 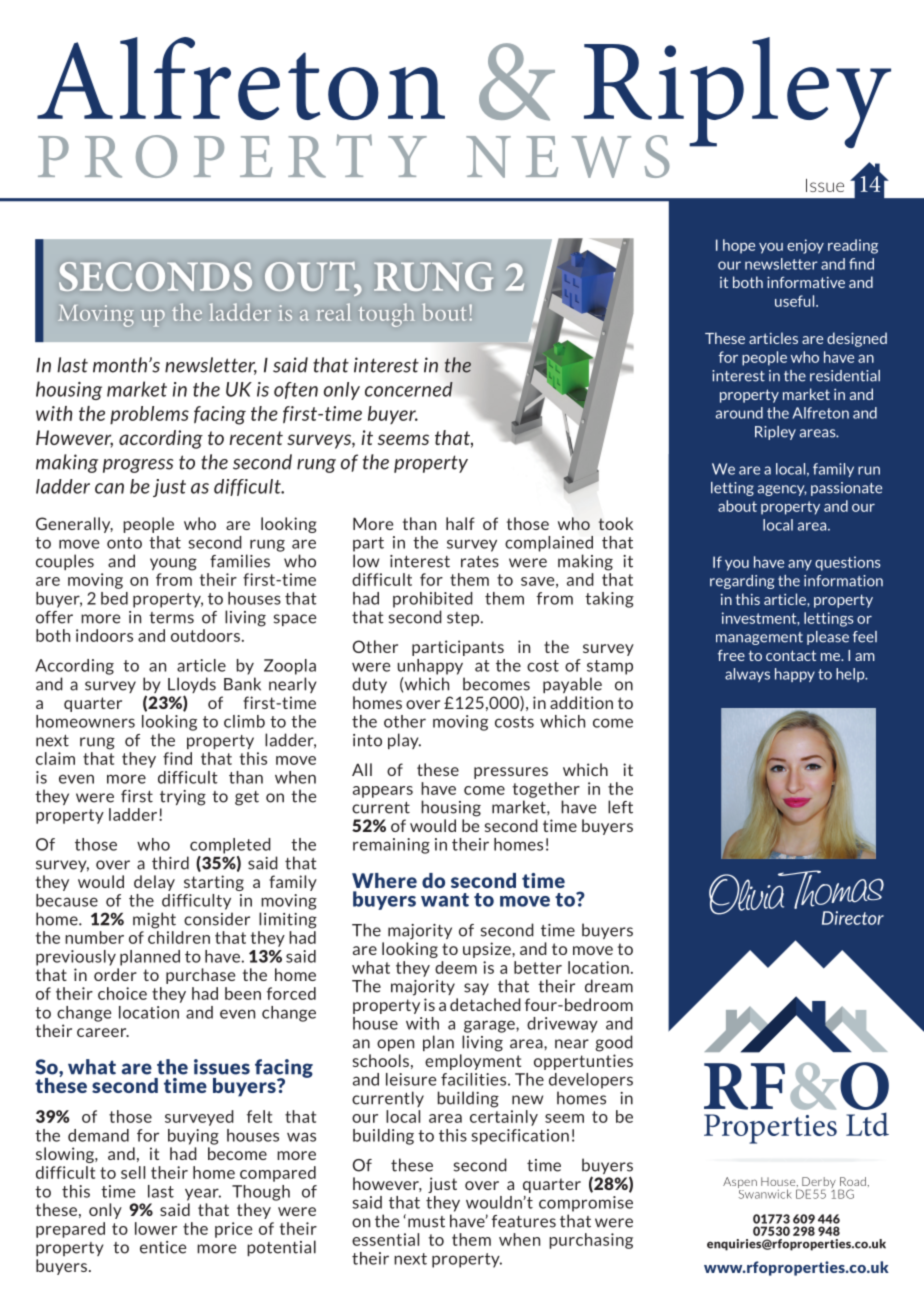 What do you see at coordinates (154, 920) in the screenshot?
I see `might` at bounding box center [154, 920].
